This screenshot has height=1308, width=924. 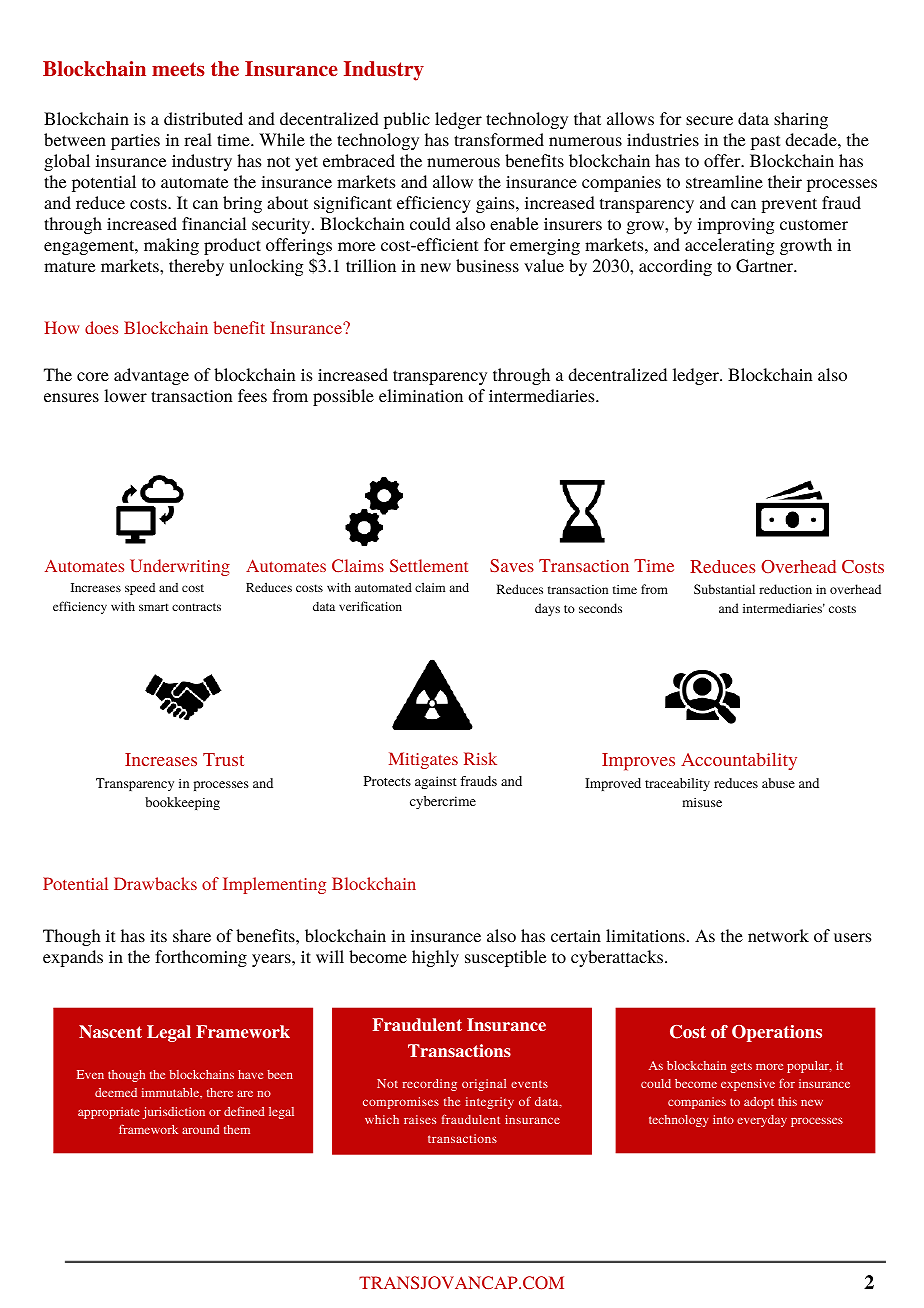 I want to click on Gartner, so click(x=766, y=266).
